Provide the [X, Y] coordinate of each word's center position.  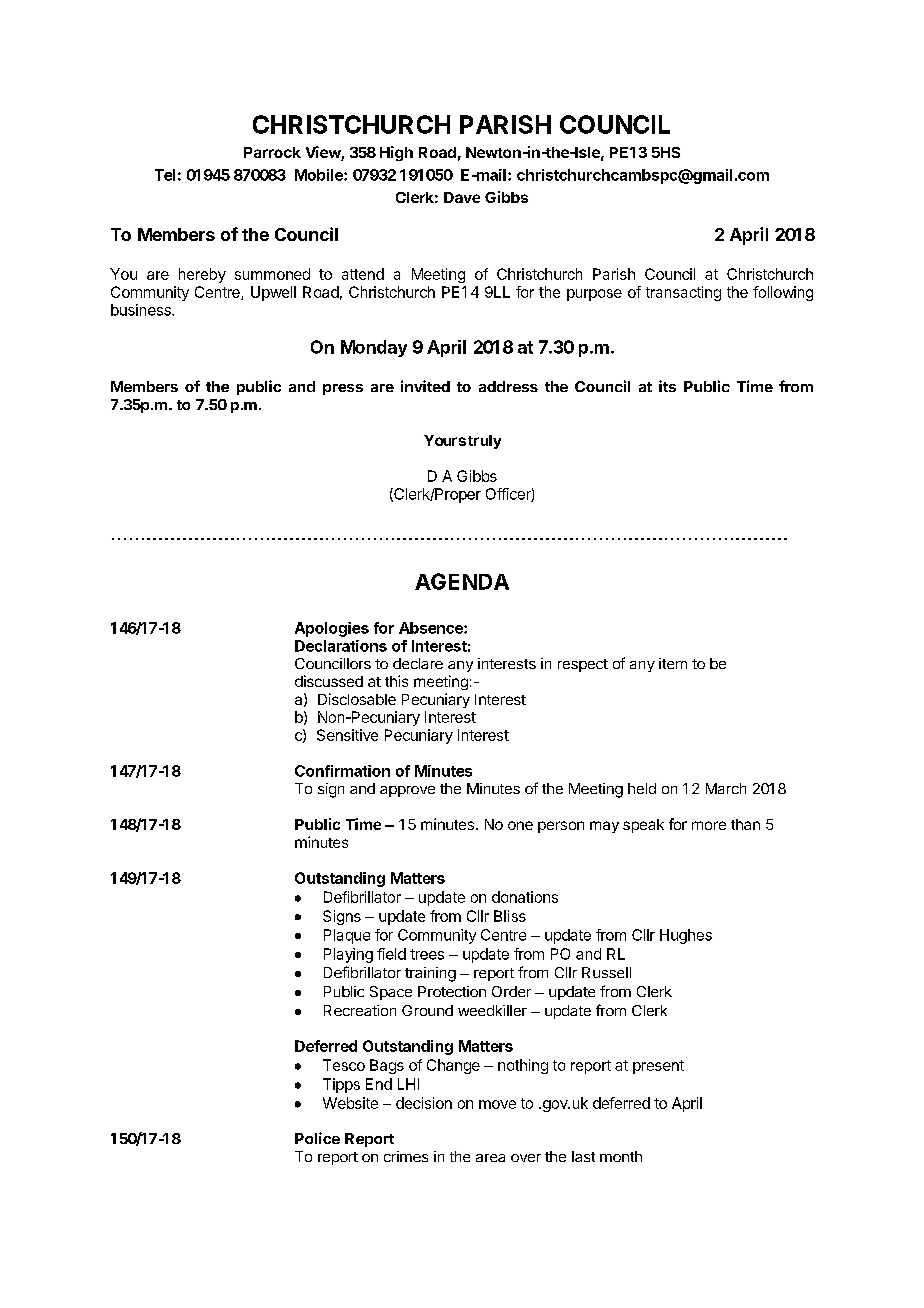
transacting [683, 293]
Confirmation [342, 771]
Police [317, 1138]
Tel [165, 175]
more [709, 825]
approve [407, 791]
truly [484, 442]
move [497, 1104]
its [667, 386]
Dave [462, 197]
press [343, 389]
